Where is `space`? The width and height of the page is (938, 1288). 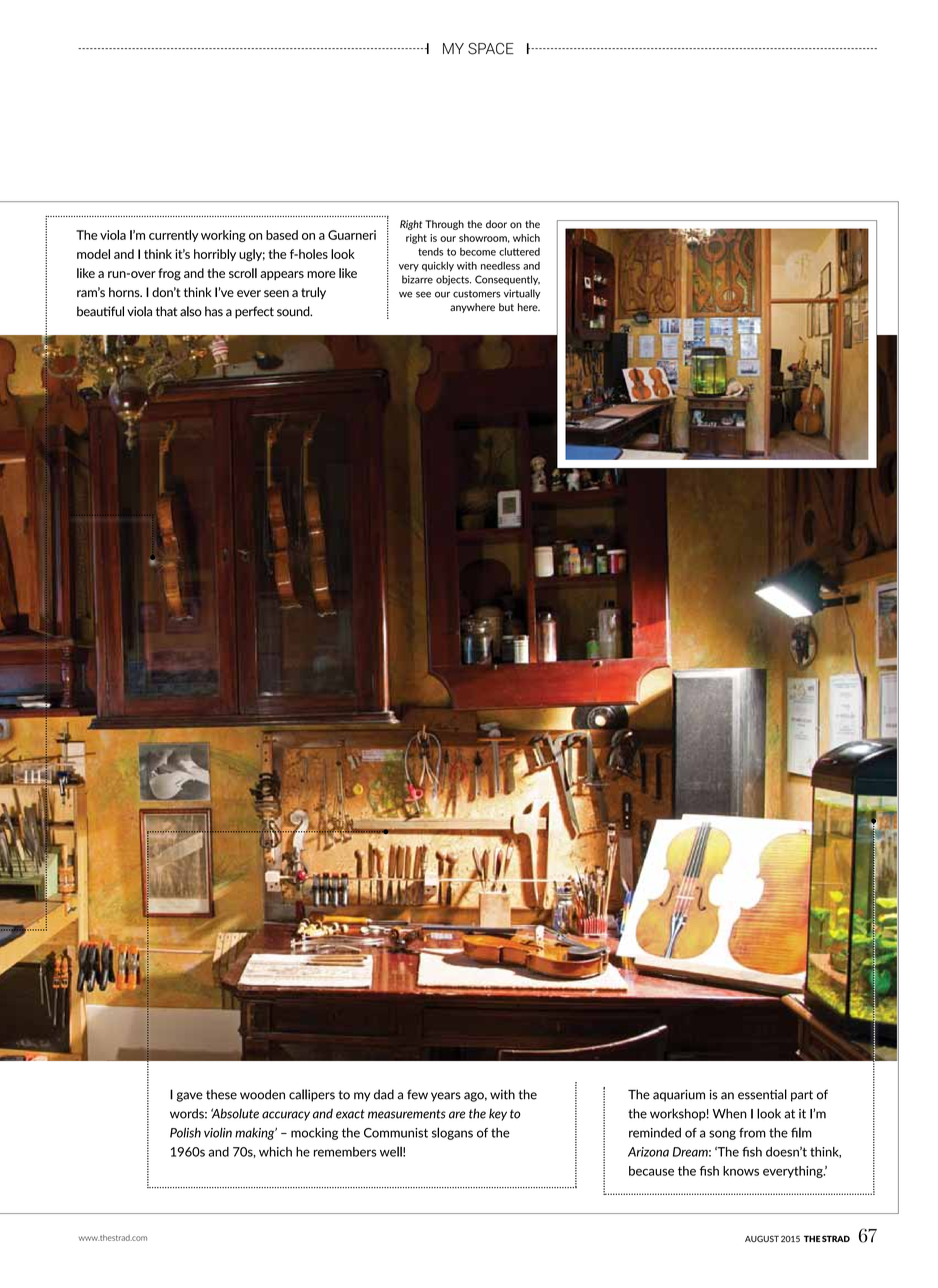 space is located at coordinates (491, 49).
